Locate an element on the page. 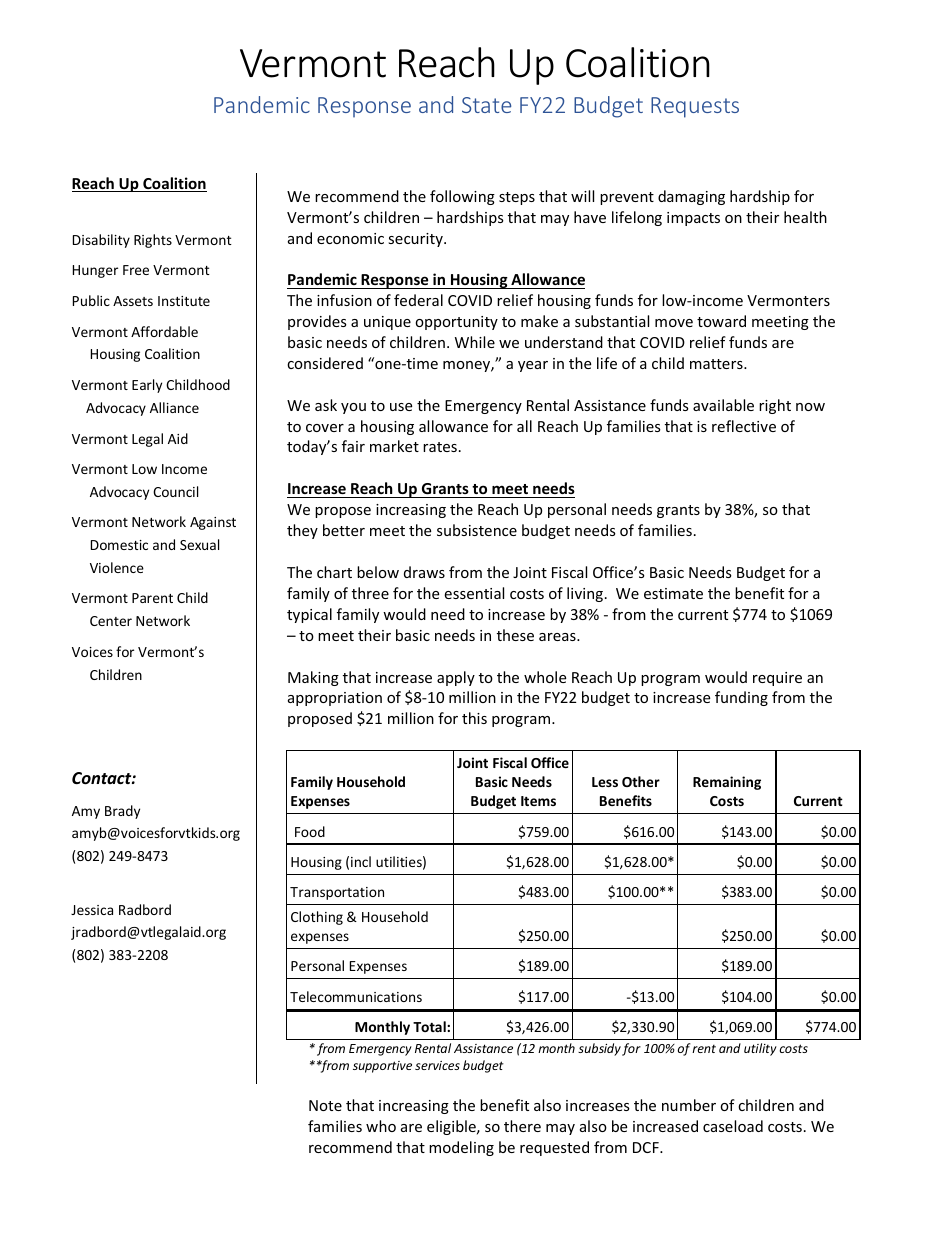  Requests is located at coordinates (695, 107).
